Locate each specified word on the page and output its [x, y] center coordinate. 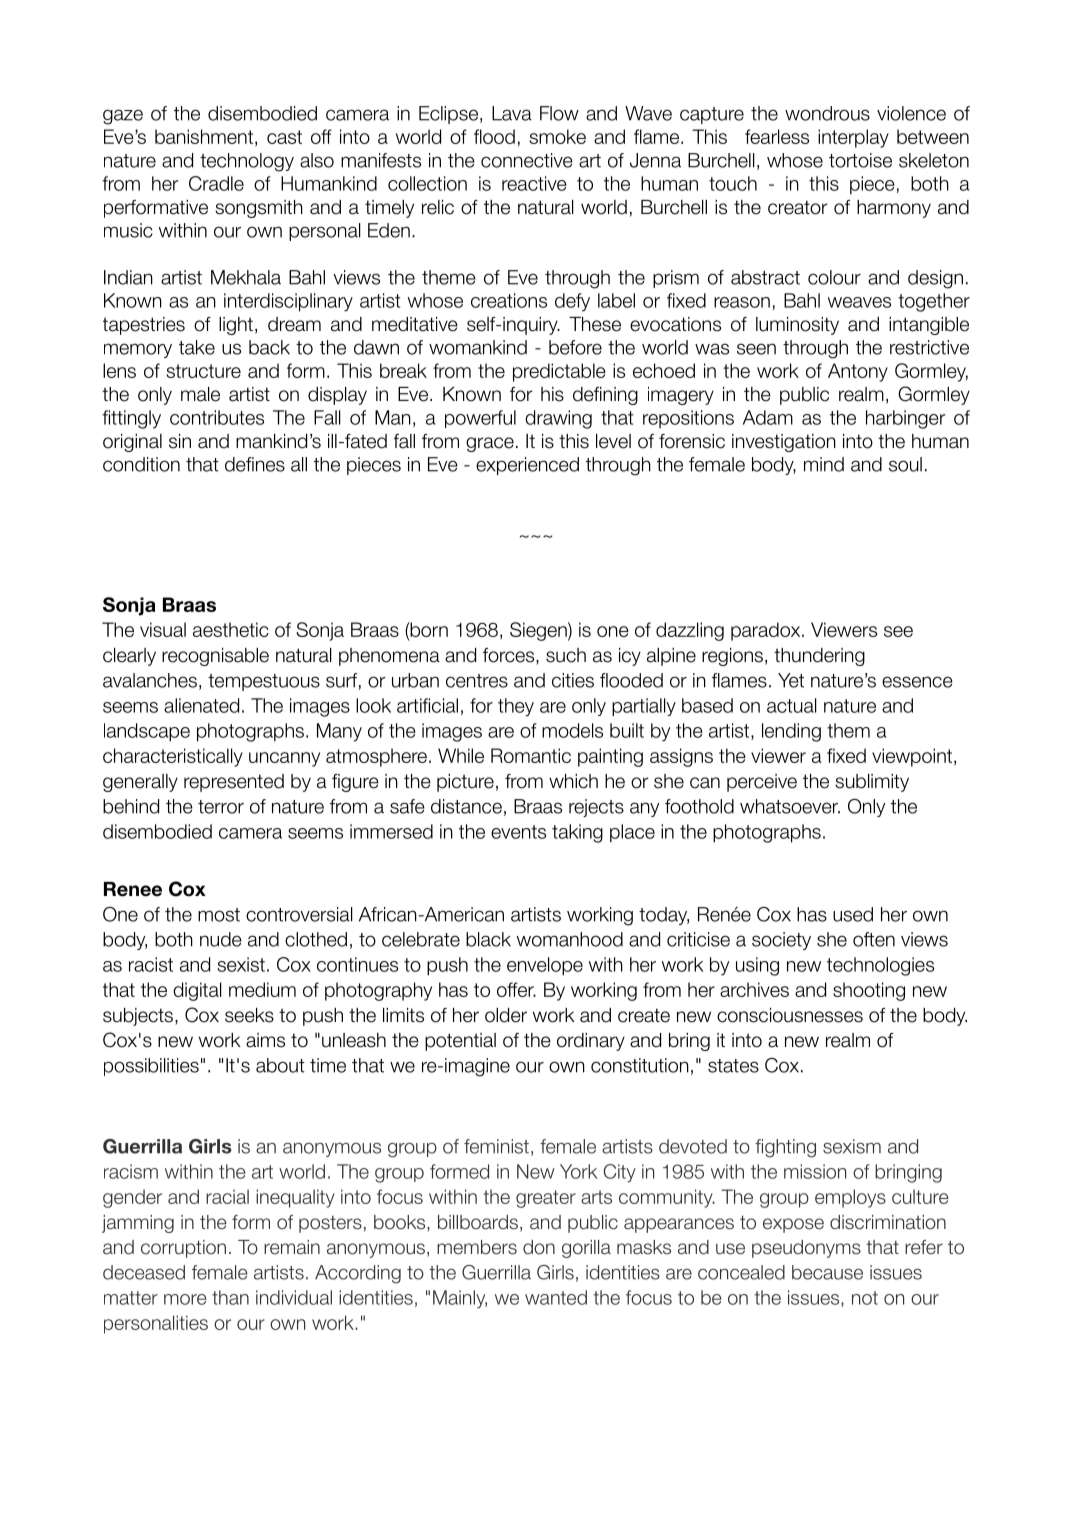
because [827, 1272]
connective [527, 160]
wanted [556, 1297]
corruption [183, 1249]
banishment [204, 136]
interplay [853, 138]
